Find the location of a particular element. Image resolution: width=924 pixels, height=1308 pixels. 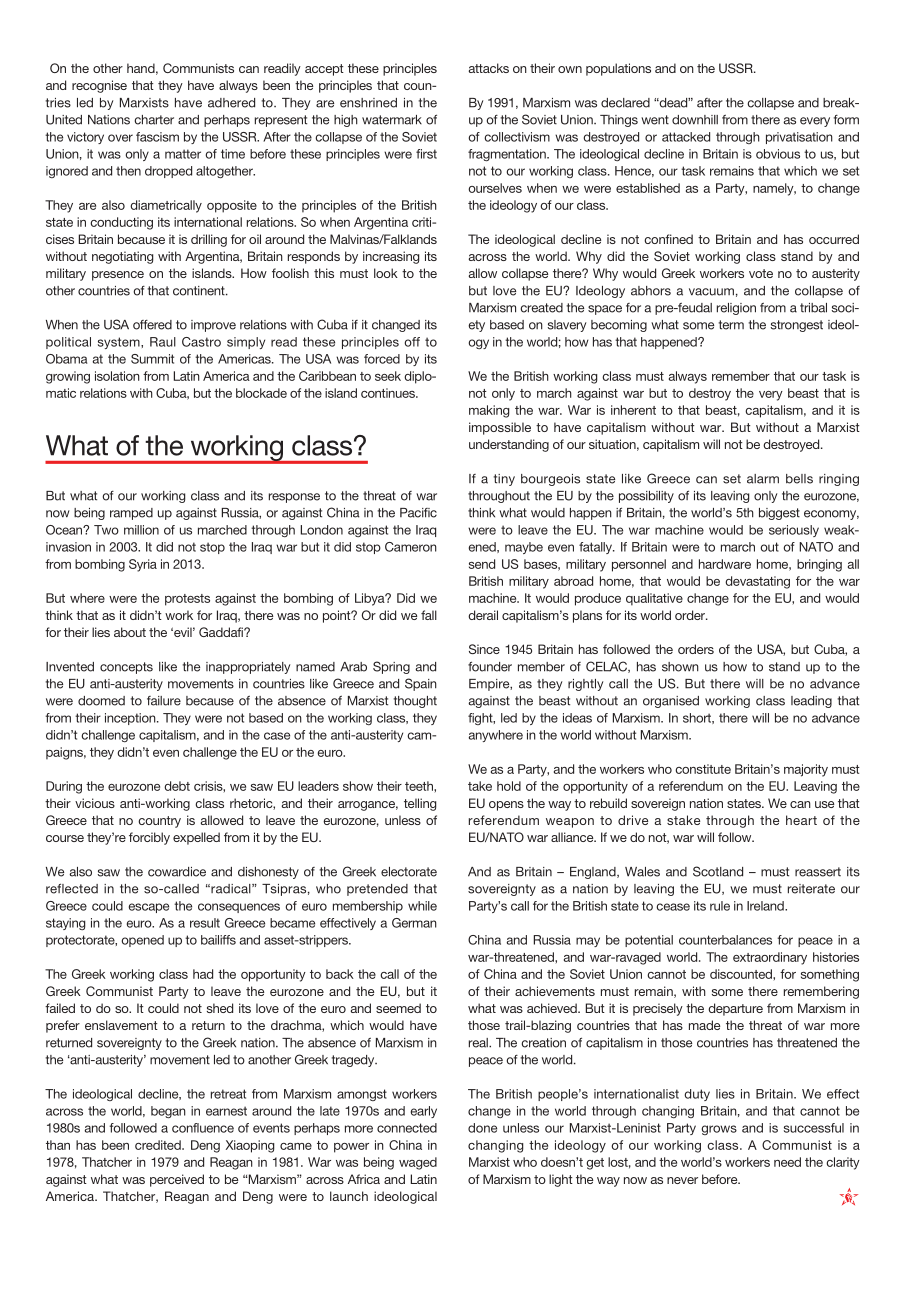

need is located at coordinates (787, 1162).
